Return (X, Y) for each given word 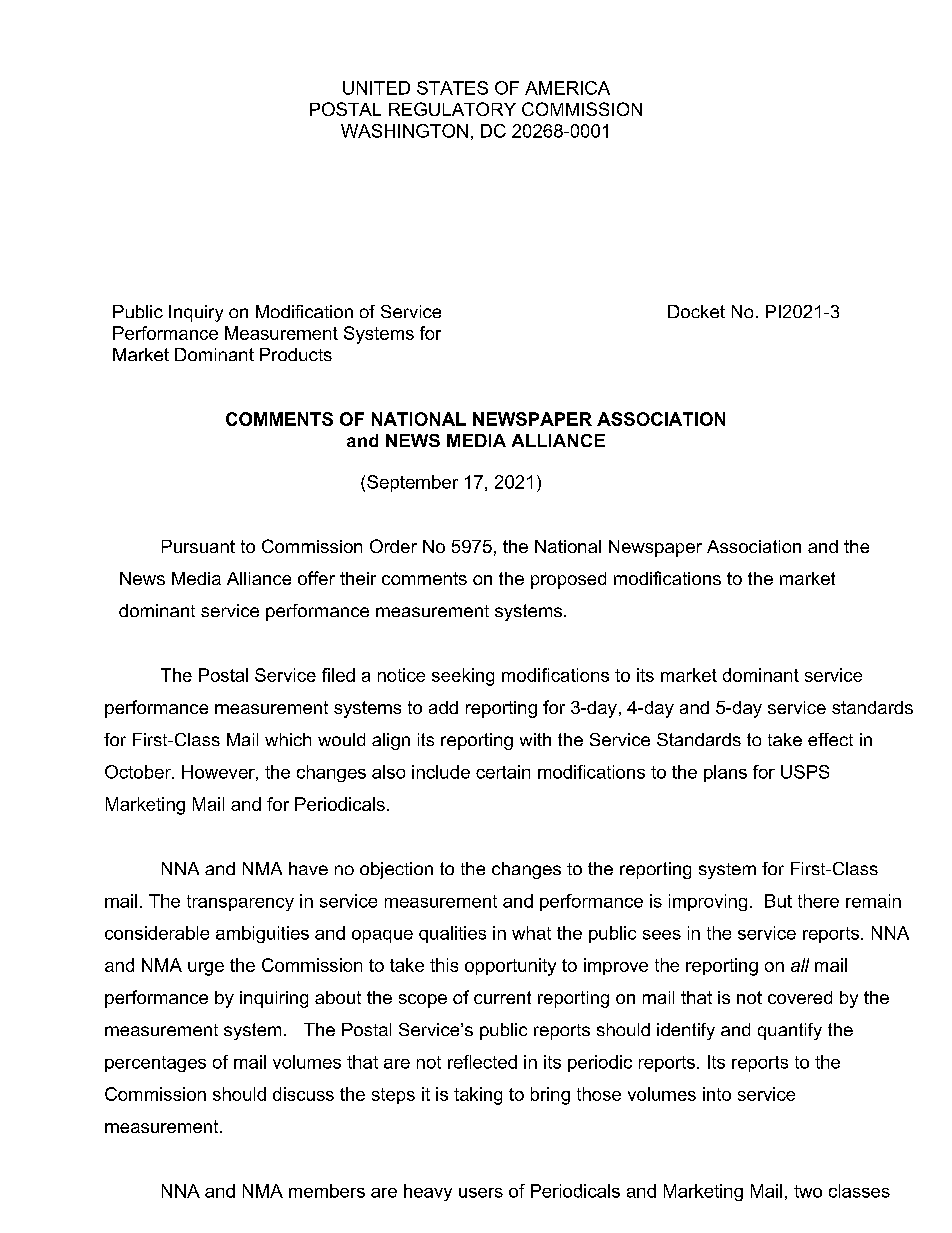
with (535, 739)
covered (800, 997)
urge (206, 969)
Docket (696, 311)
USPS (805, 772)
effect (830, 739)
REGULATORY (452, 109)
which (288, 739)
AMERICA (567, 88)
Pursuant (198, 546)
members (327, 1191)
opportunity (510, 967)
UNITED (376, 88)
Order (393, 546)
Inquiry (196, 313)
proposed (568, 580)
